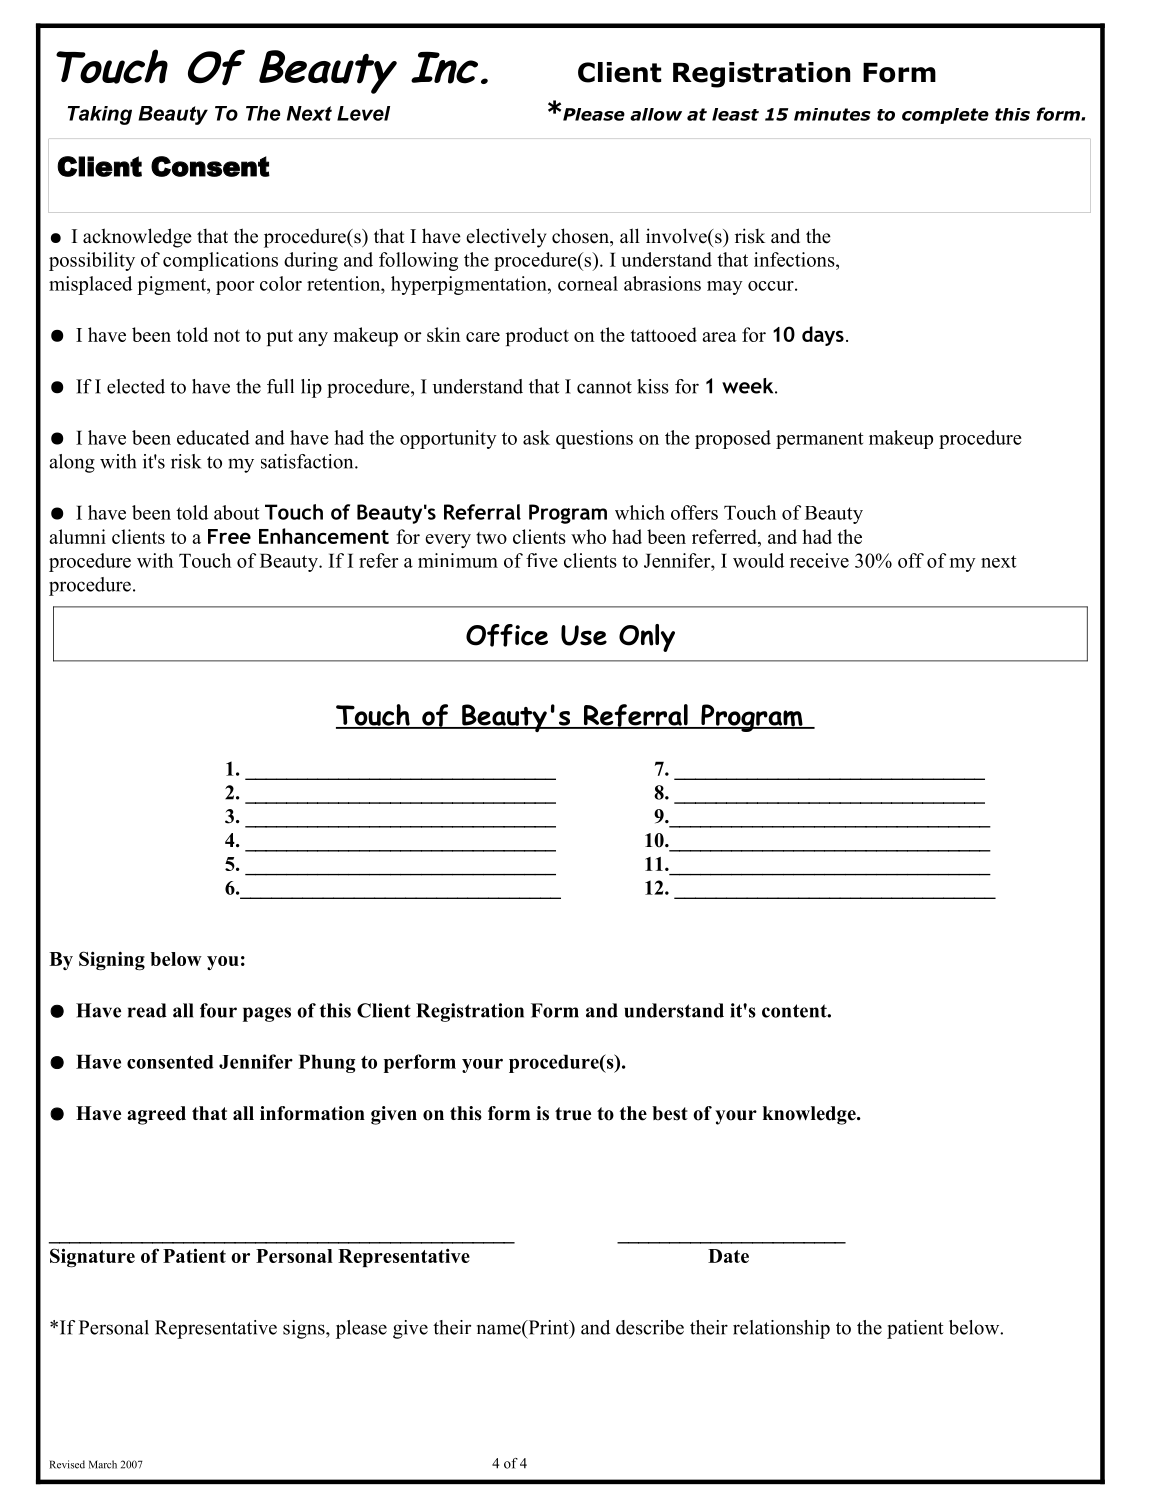  What do you see at coordinates (832, 114) in the image?
I see `minutes` at bounding box center [832, 114].
